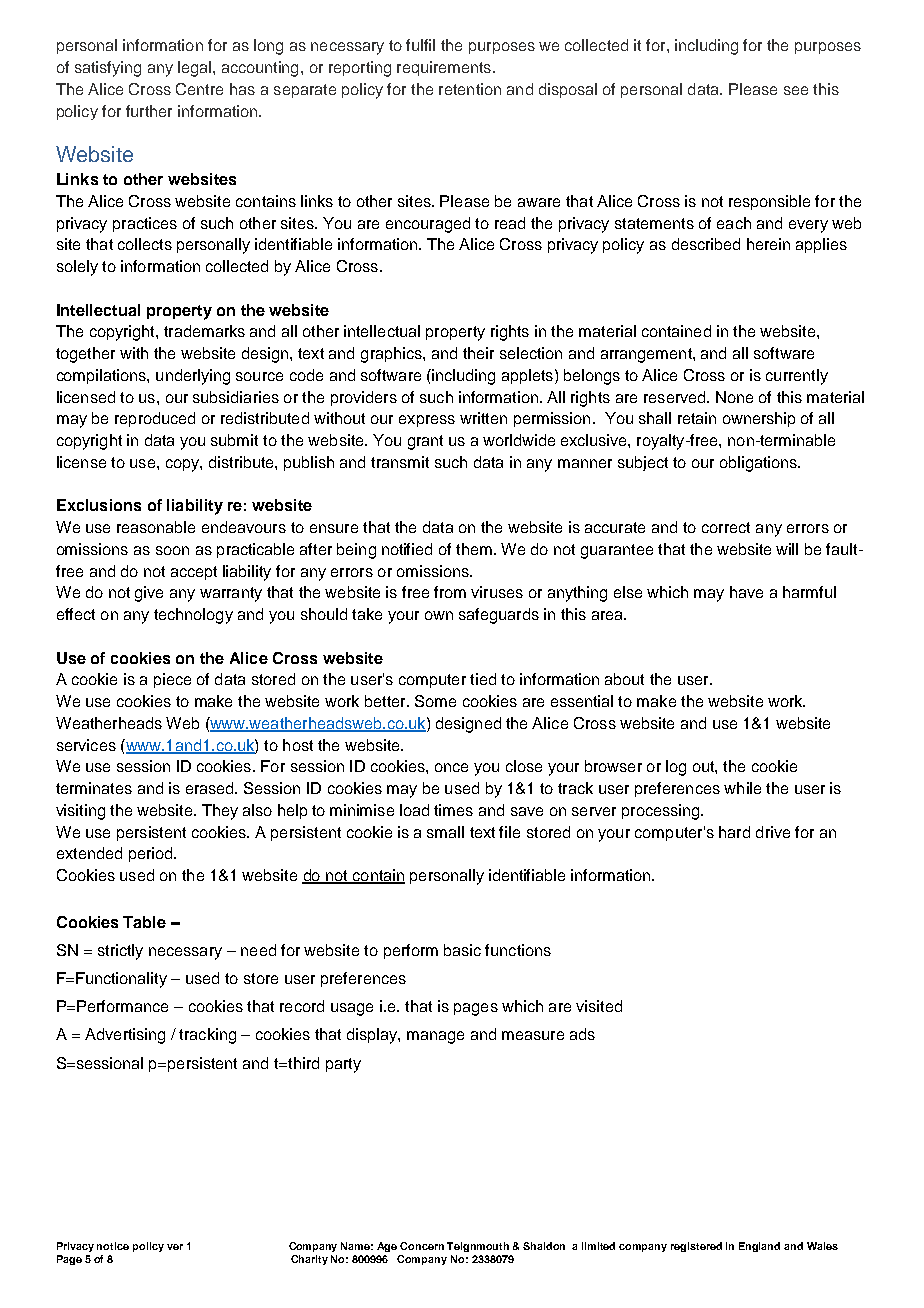 This screenshot has height=1308, width=924. What do you see at coordinates (309, 1260) in the screenshot?
I see `Charity` at bounding box center [309, 1260].
